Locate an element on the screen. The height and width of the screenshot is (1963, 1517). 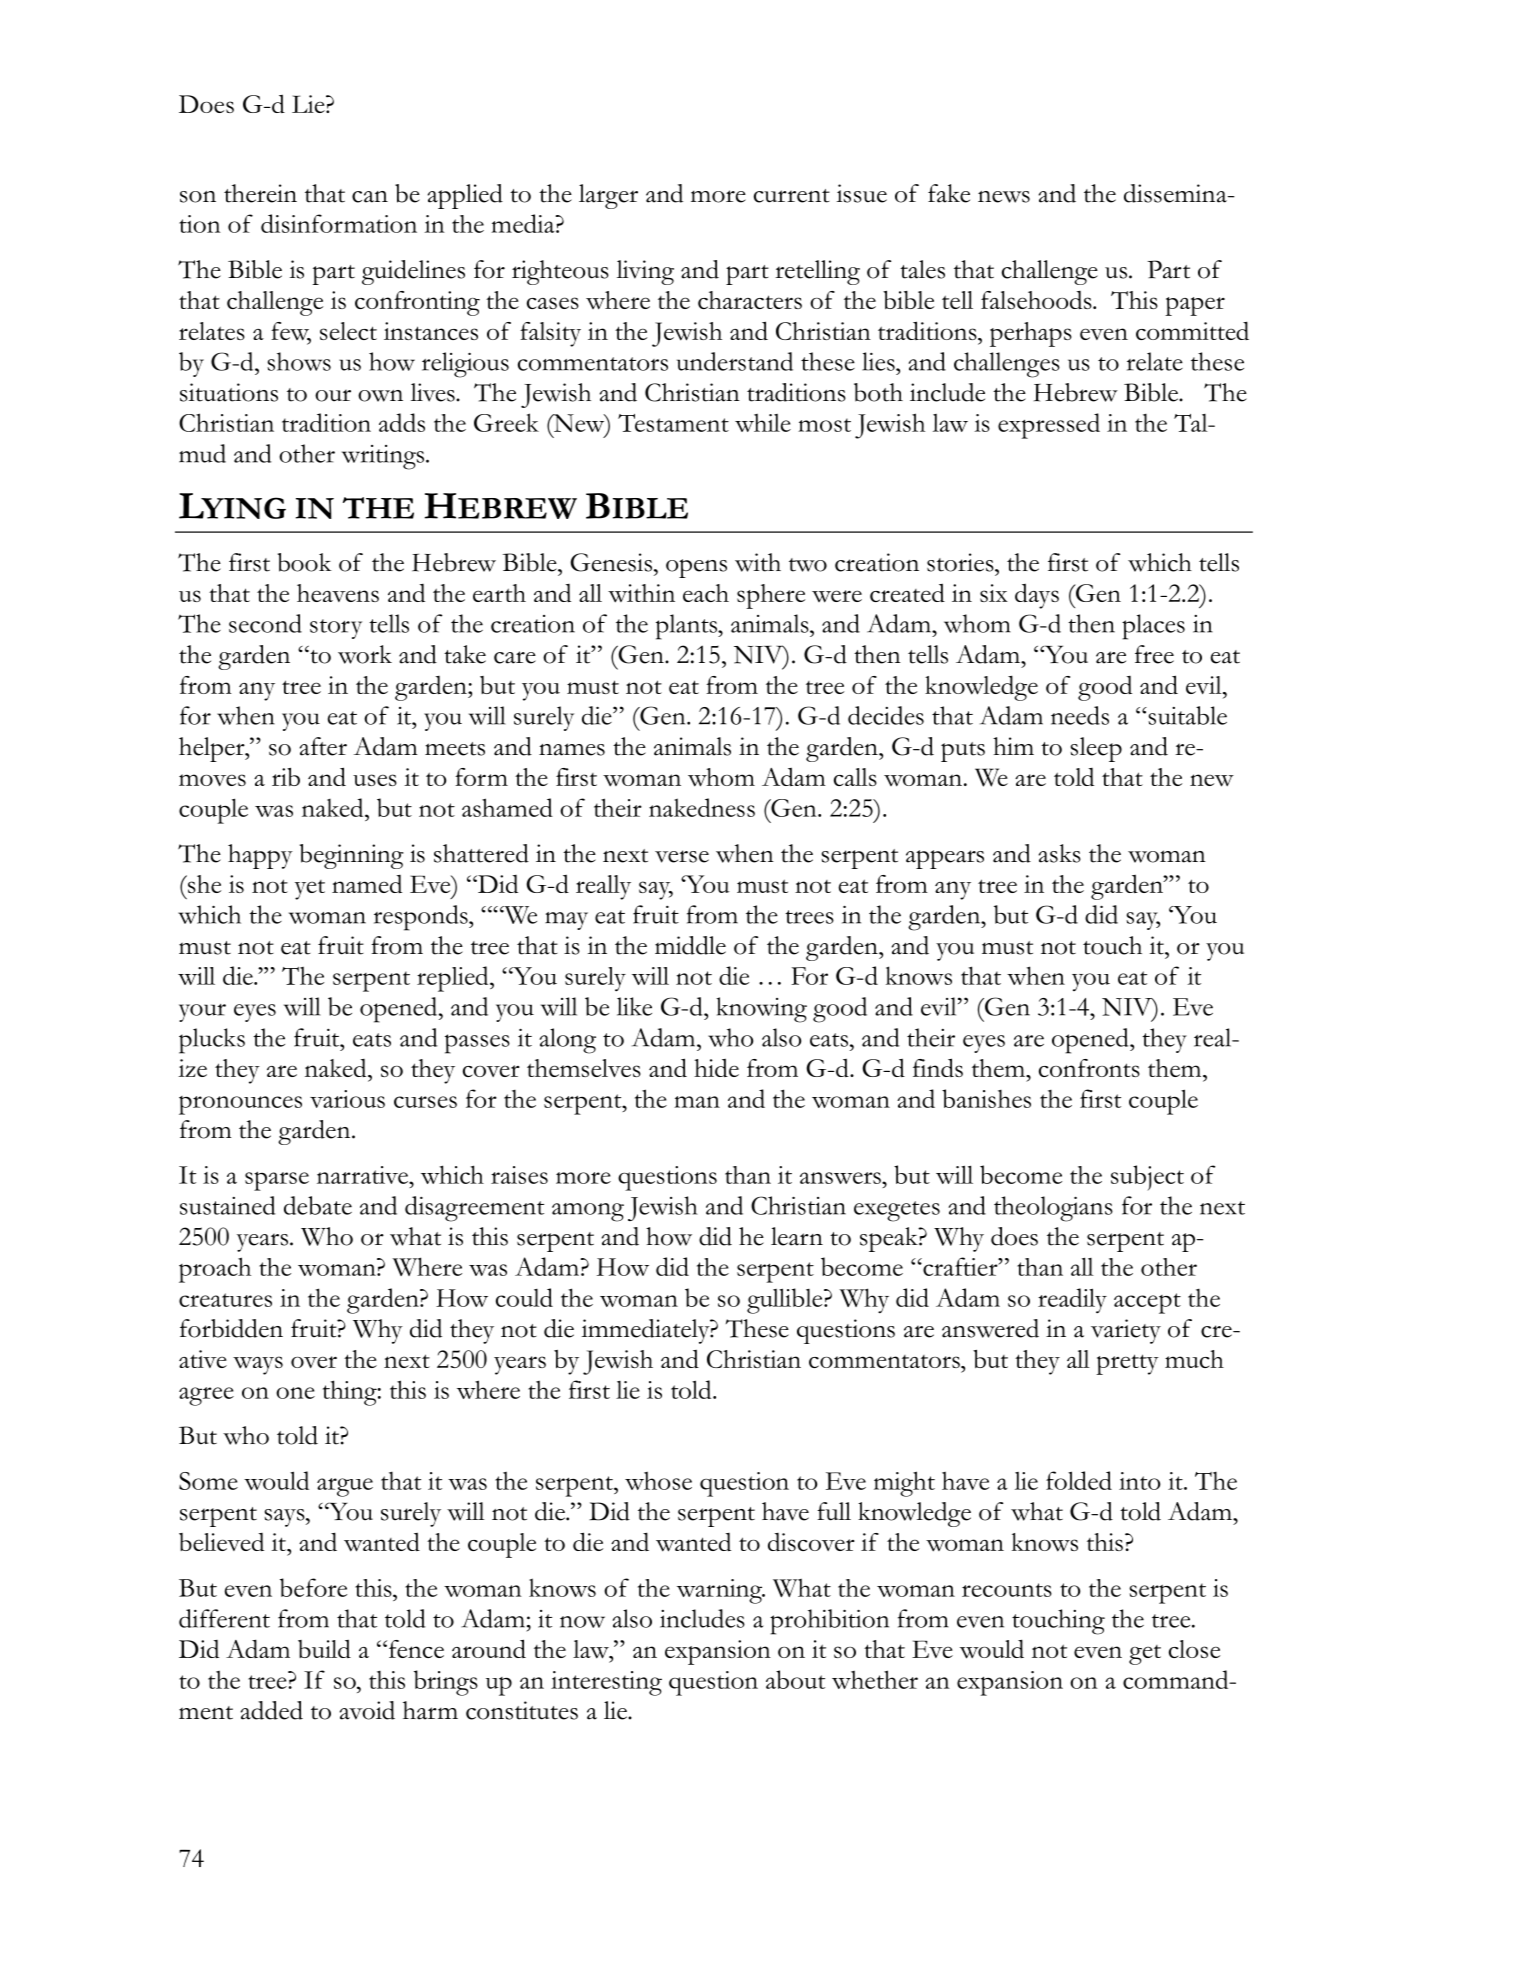
living is located at coordinates (645, 272).
